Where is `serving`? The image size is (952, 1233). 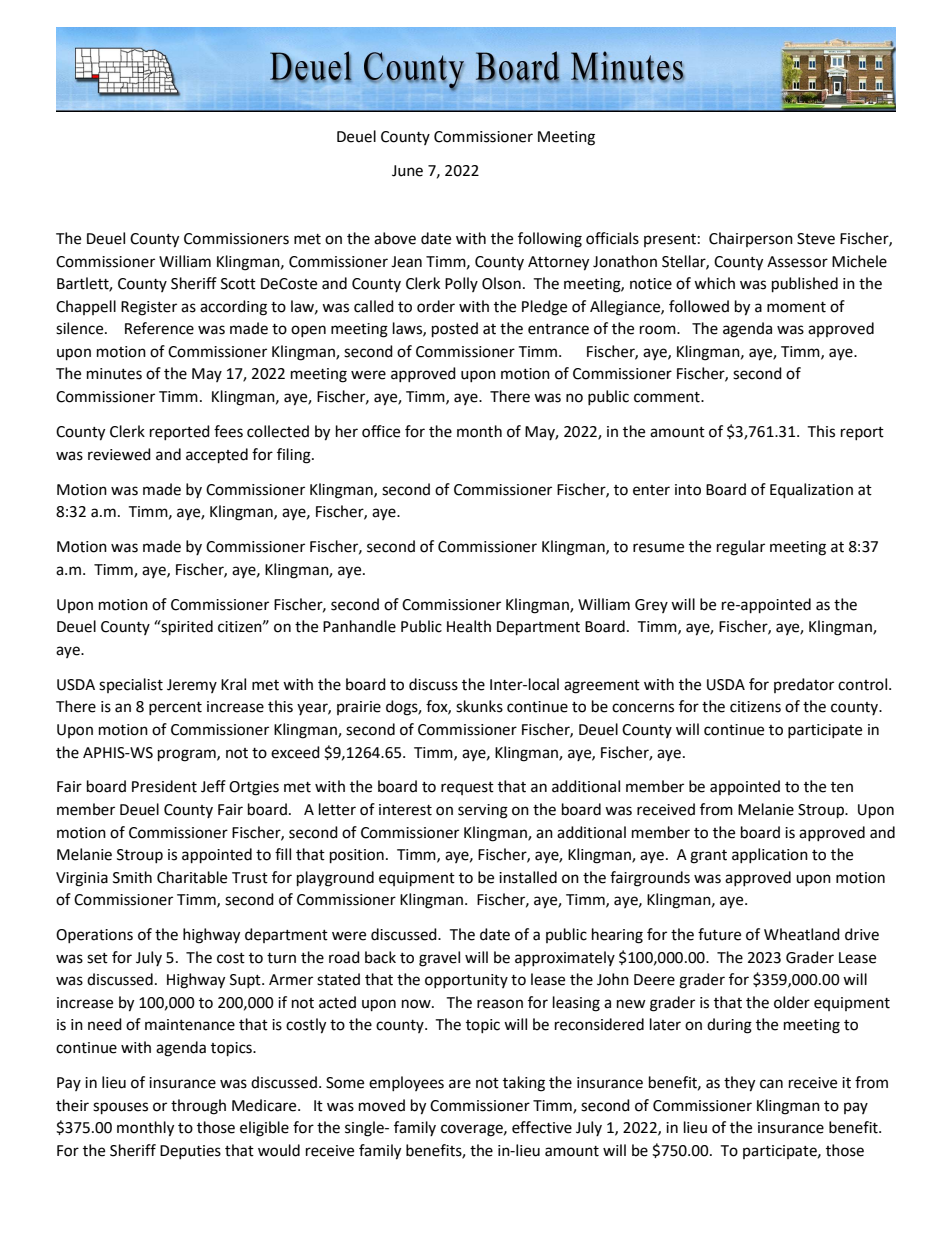
serving is located at coordinates (483, 811).
